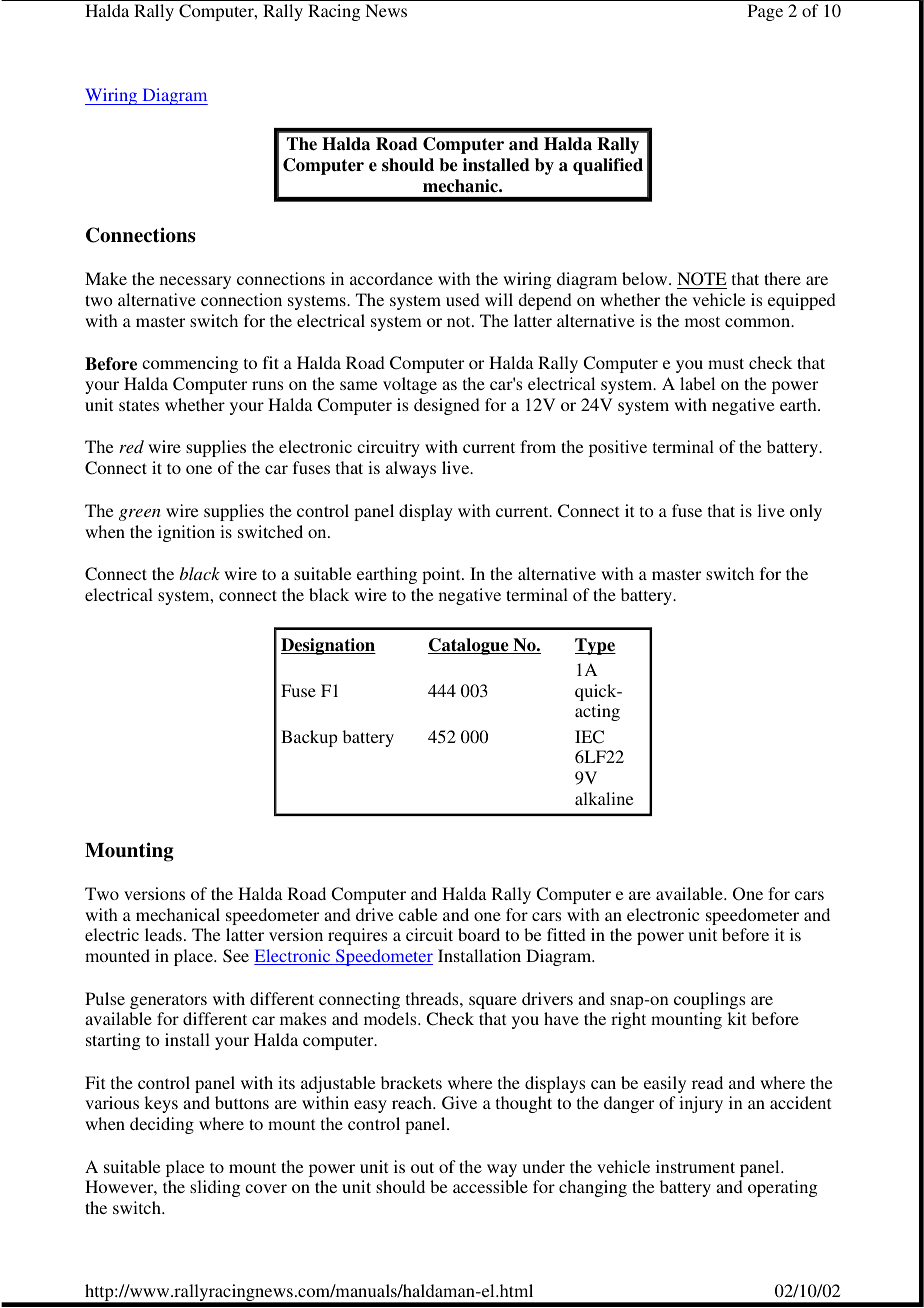 The height and width of the screenshot is (1308, 924). I want to click on used, so click(463, 299).
